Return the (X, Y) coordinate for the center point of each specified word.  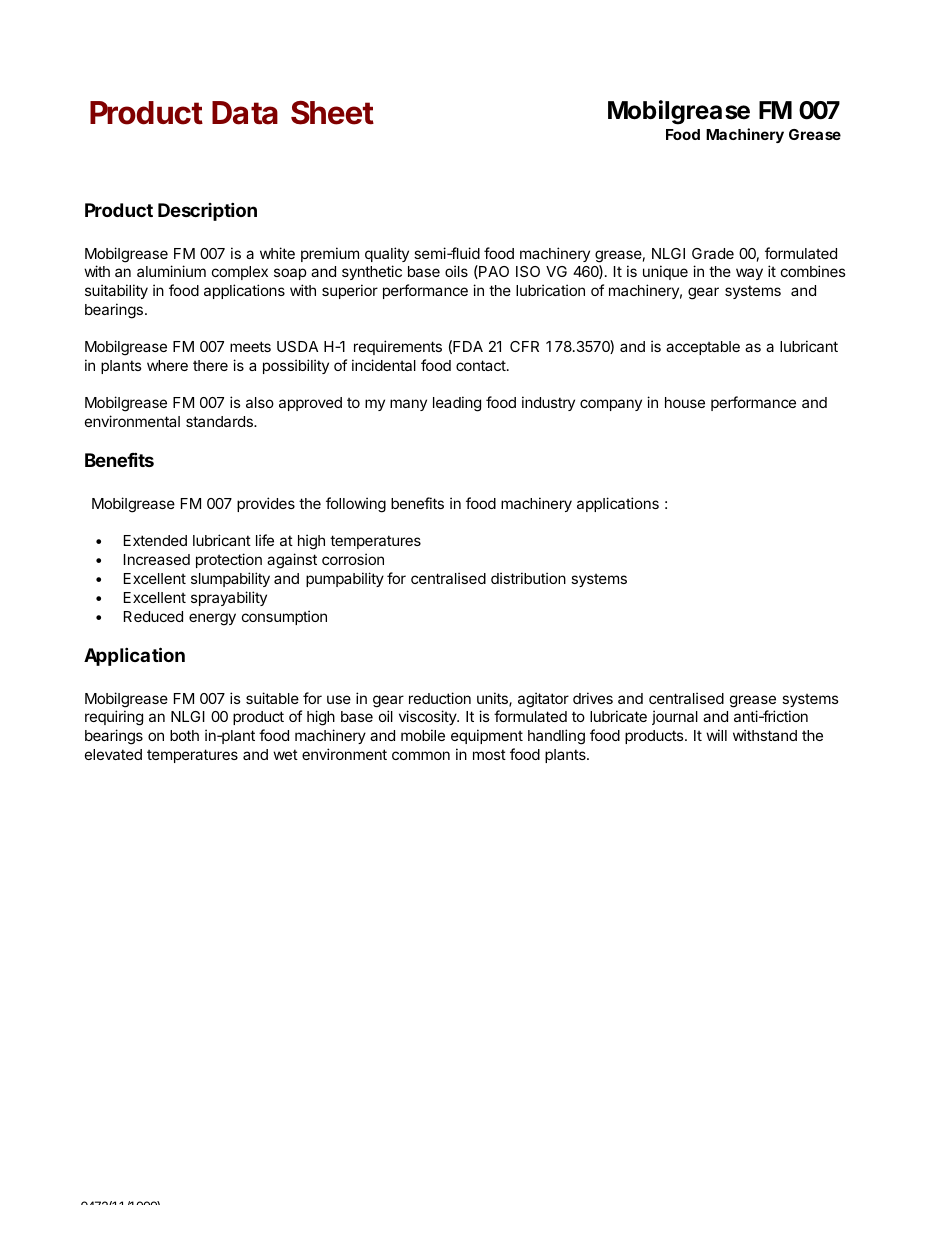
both (184, 735)
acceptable (703, 348)
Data (245, 113)
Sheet (332, 113)
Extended (155, 540)
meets (250, 346)
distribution (528, 578)
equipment (487, 736)
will (716, 735)
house (685, 402)
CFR (524, 346)
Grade (713, 253)
